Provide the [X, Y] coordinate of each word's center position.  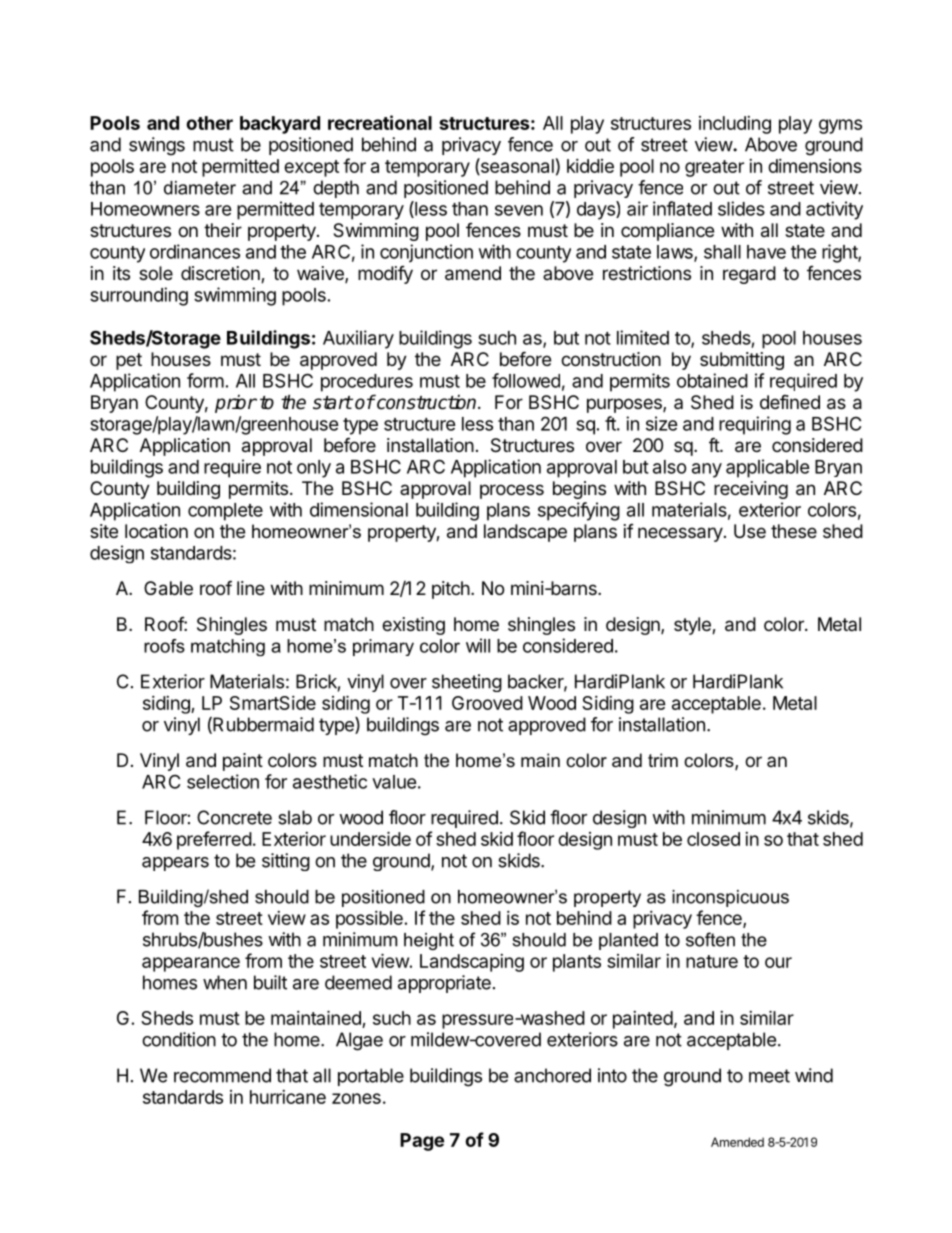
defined [790, 402]
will [478, 645]
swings [157, 146]
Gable [168, 588]
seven [519, 210]
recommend [222, 1075]
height [429, 941]
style [693, 626]
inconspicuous [730, 898]
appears [175, 864]
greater [714, 168]
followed [526, 380]
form [205, 380]
